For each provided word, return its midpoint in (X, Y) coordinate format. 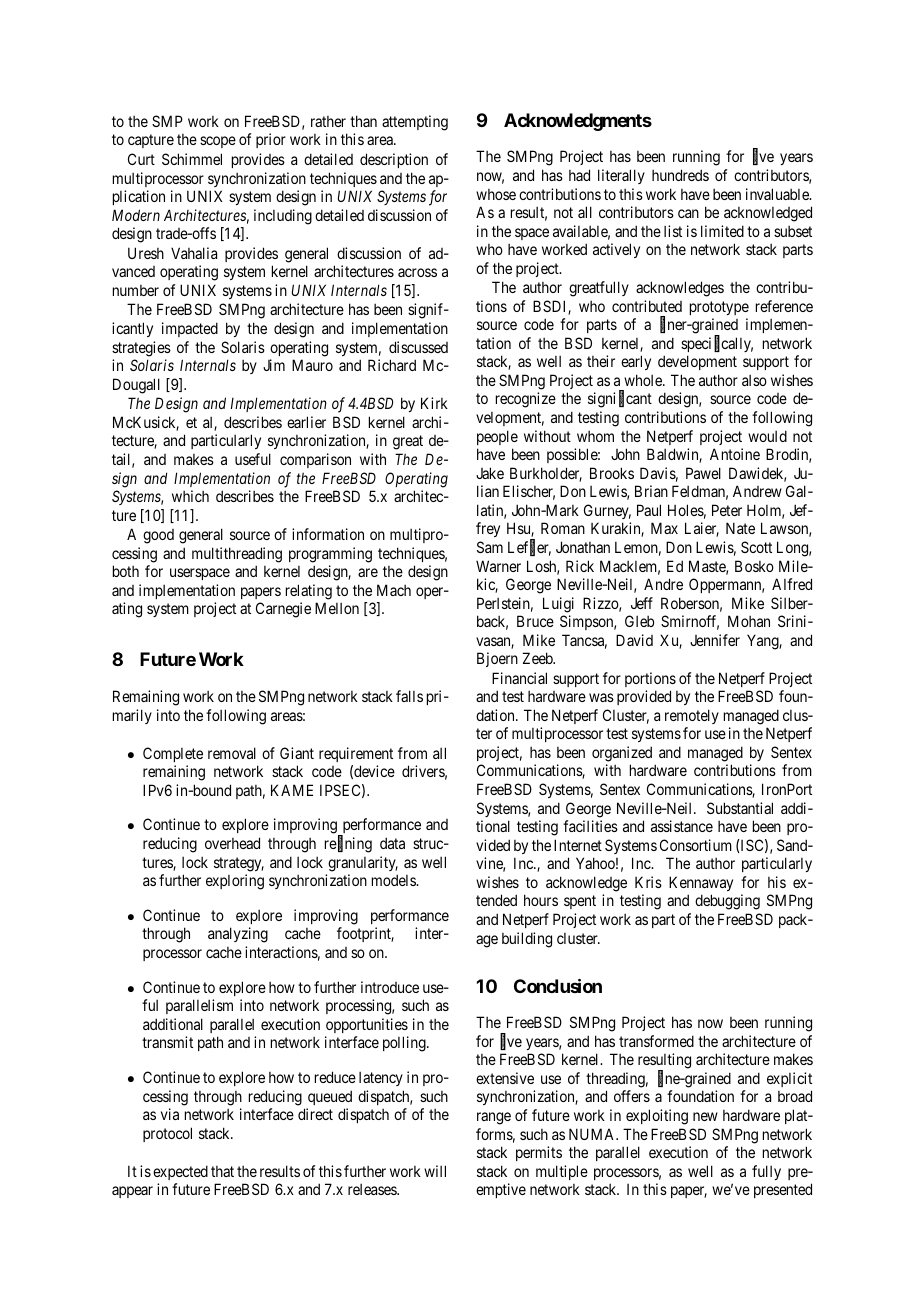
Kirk (434, 403)
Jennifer (715, 640)
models (394, 880)
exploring (235, 882)
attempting (415, 123)
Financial (519, 678)
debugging (727, 902)
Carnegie (283, 610)
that (222, 1171)
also (754, 380)
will (435, 1171)
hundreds (680, 175)
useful (253, 459)
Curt (141, 159)
